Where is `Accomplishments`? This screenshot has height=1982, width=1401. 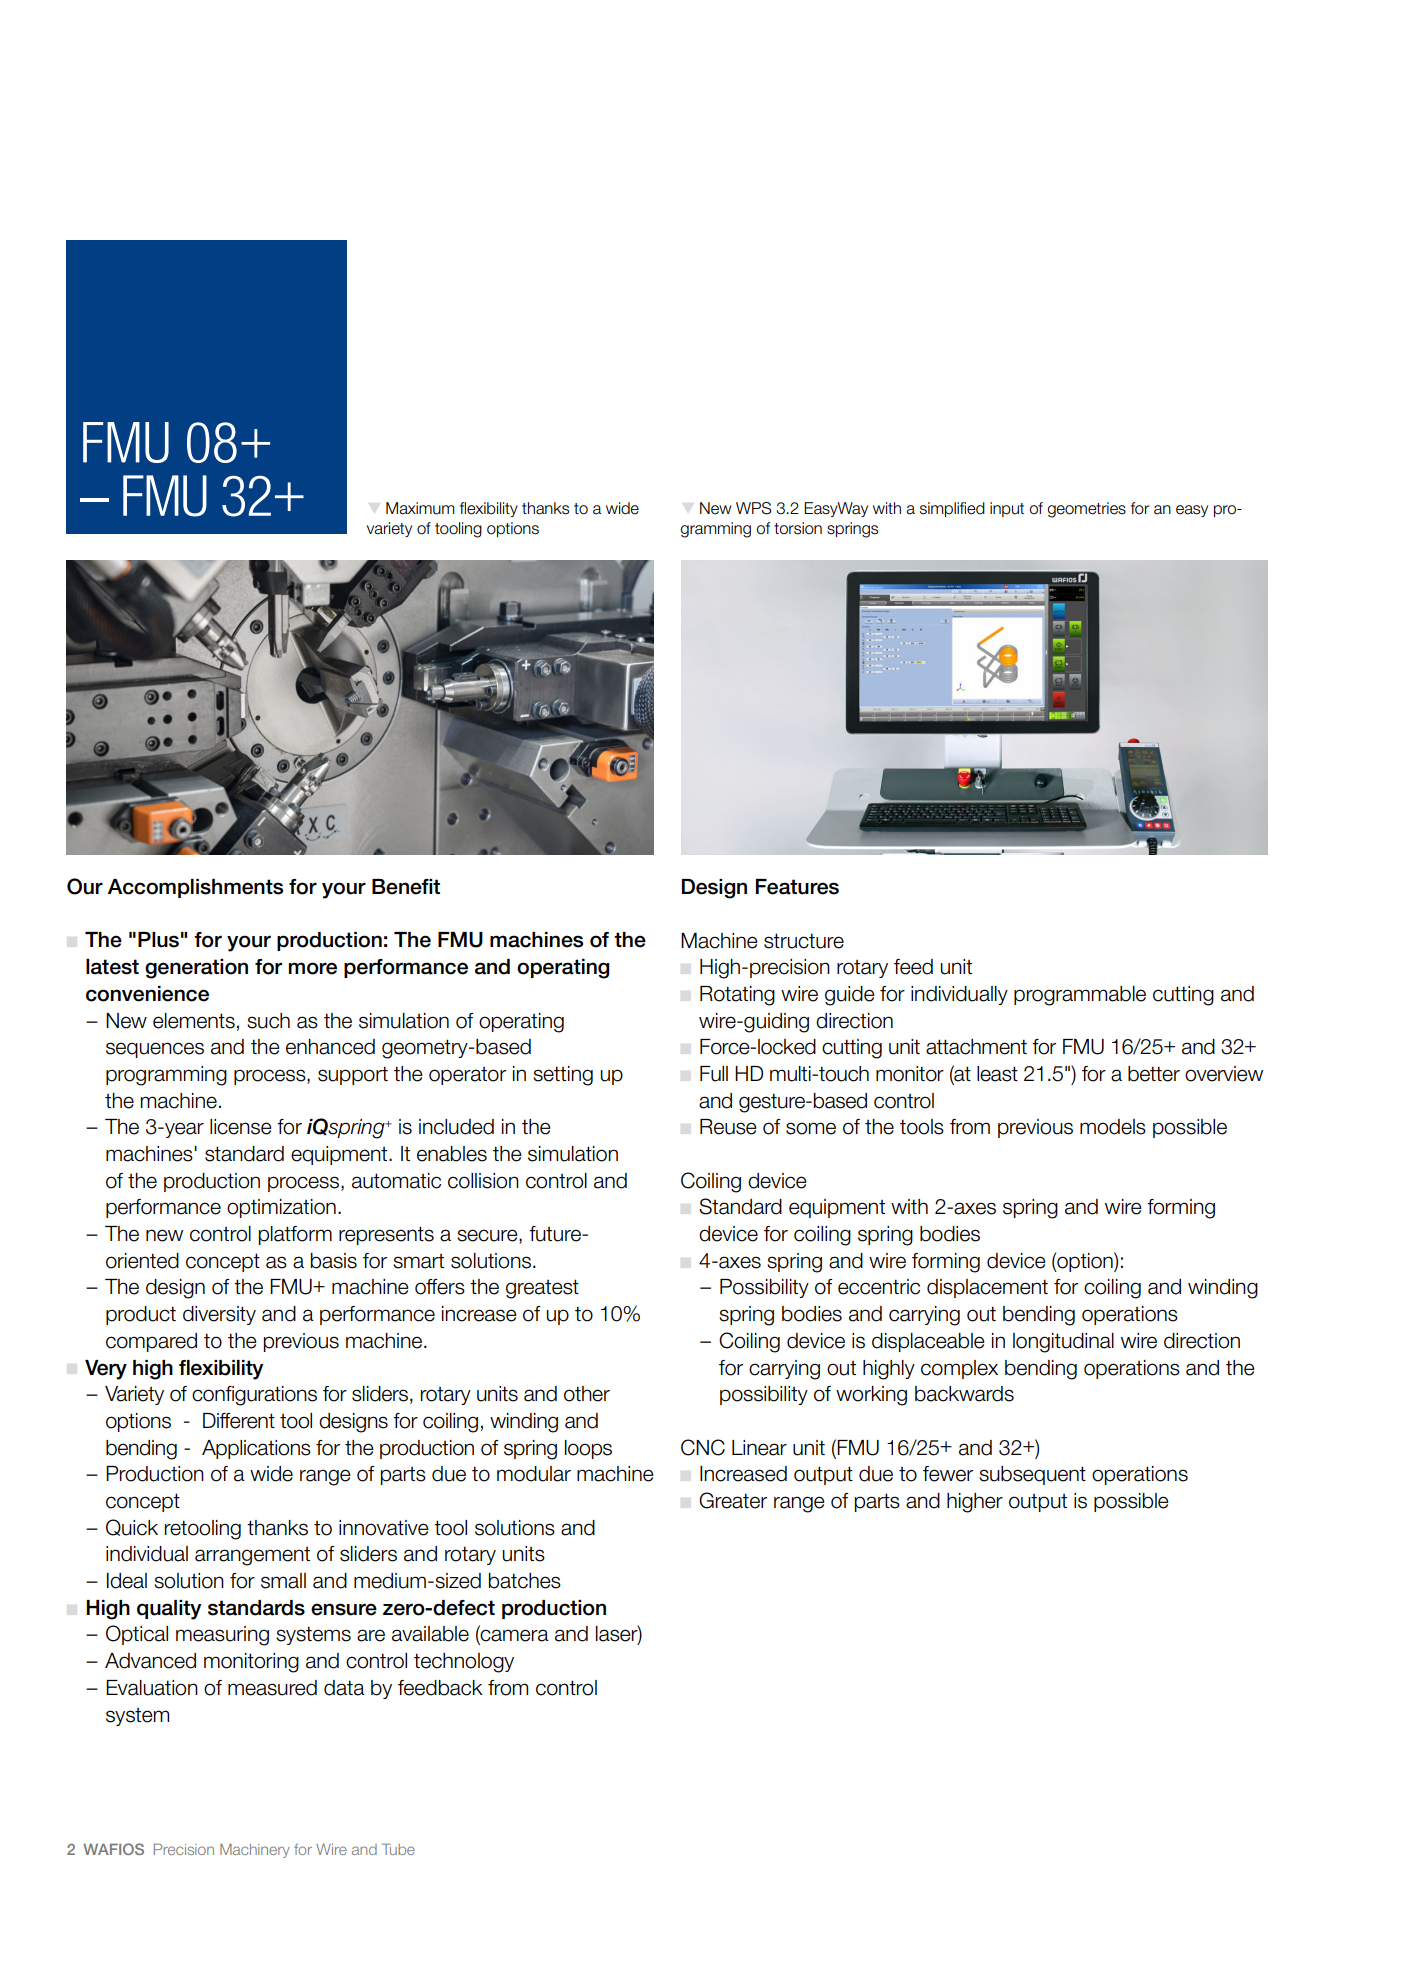 Accomplishments is located at coordinates (195, 888).
